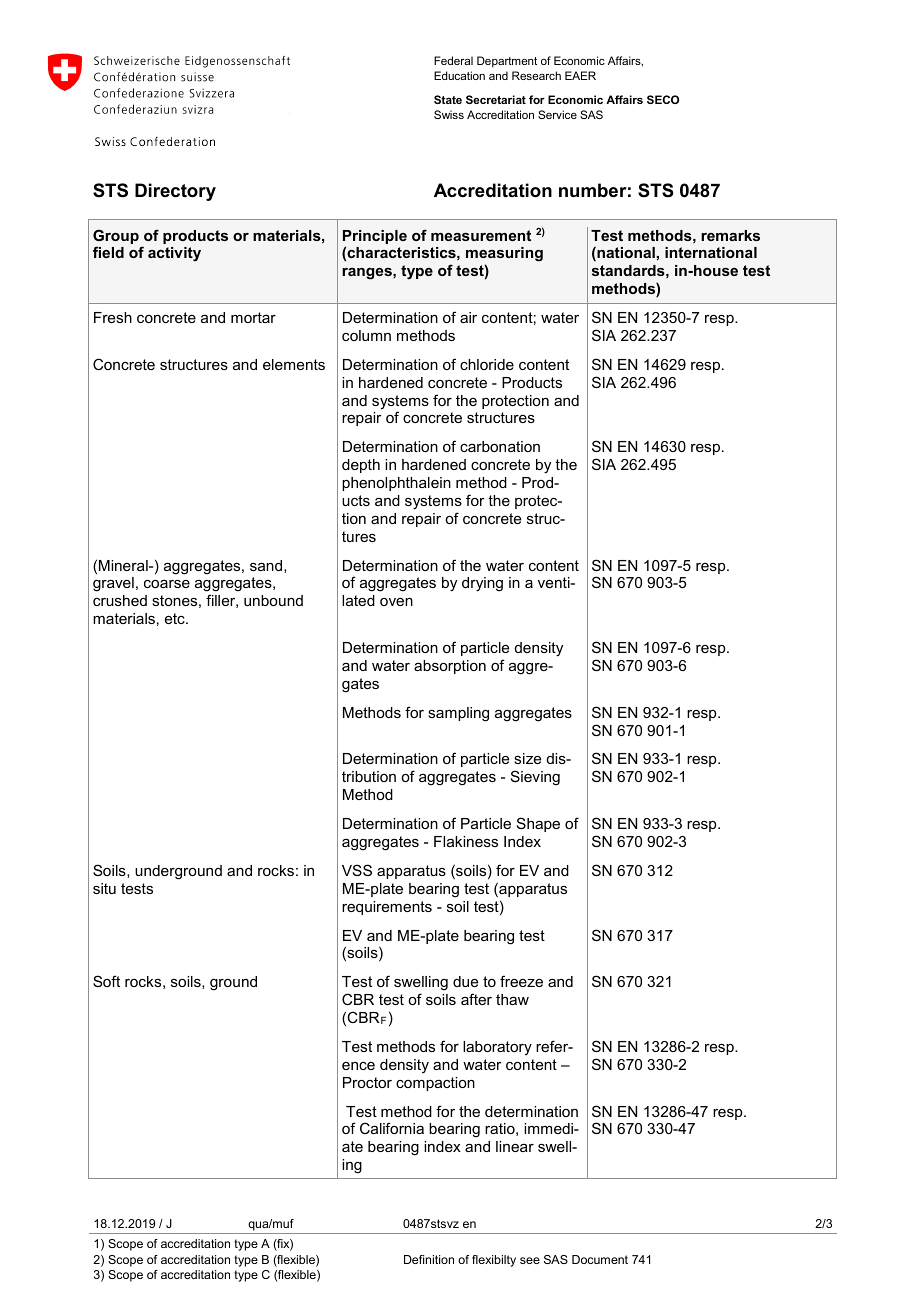  Describe the element at coordinates (176, 618) in the image. I see `etc` at that location.
